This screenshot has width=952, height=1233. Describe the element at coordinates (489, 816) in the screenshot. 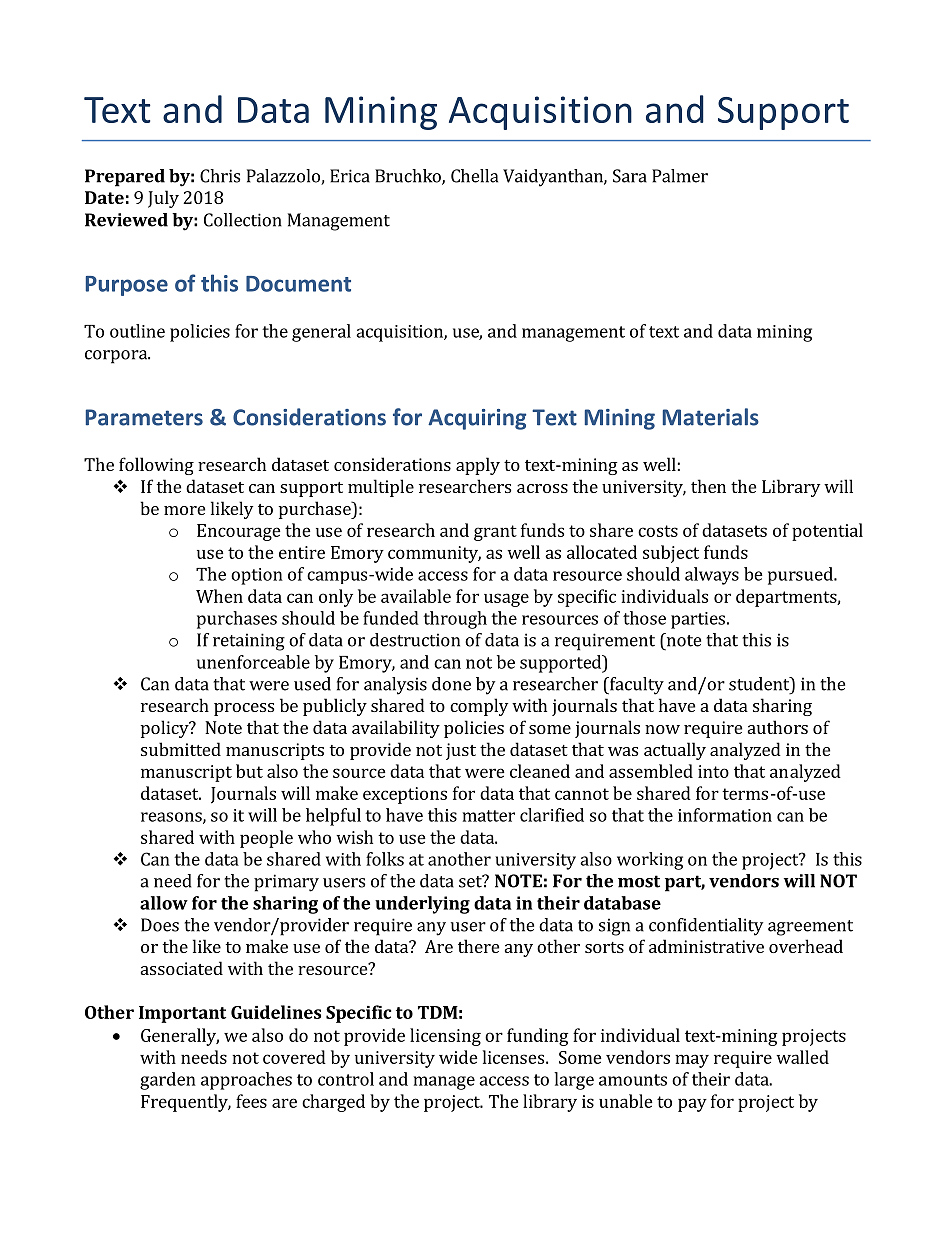

I see `matter` at that location.
